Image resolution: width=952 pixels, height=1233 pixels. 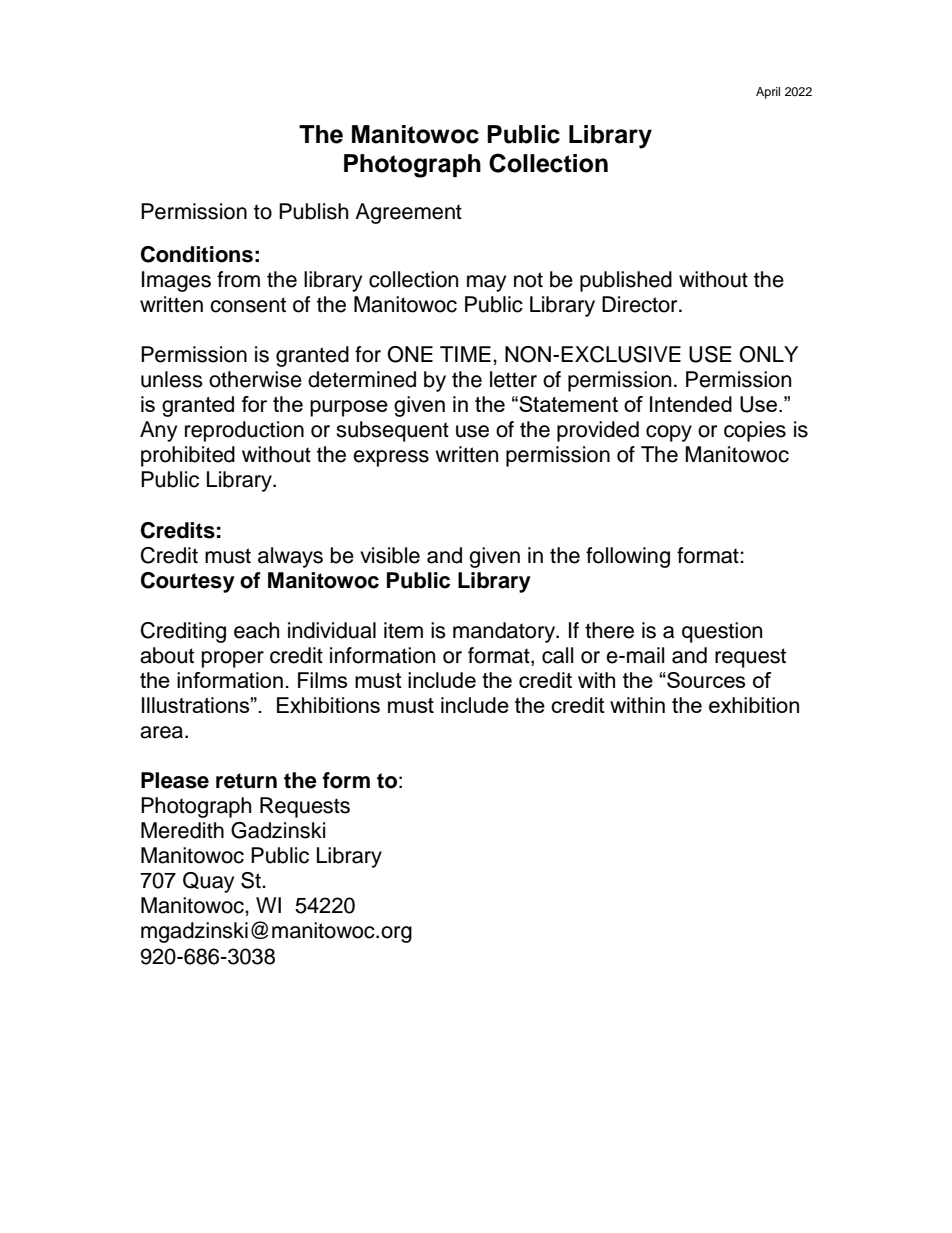 What do you see at coordinates (505, 632) in the document?
I see `mandatory` at bounding box center [505, 632].
